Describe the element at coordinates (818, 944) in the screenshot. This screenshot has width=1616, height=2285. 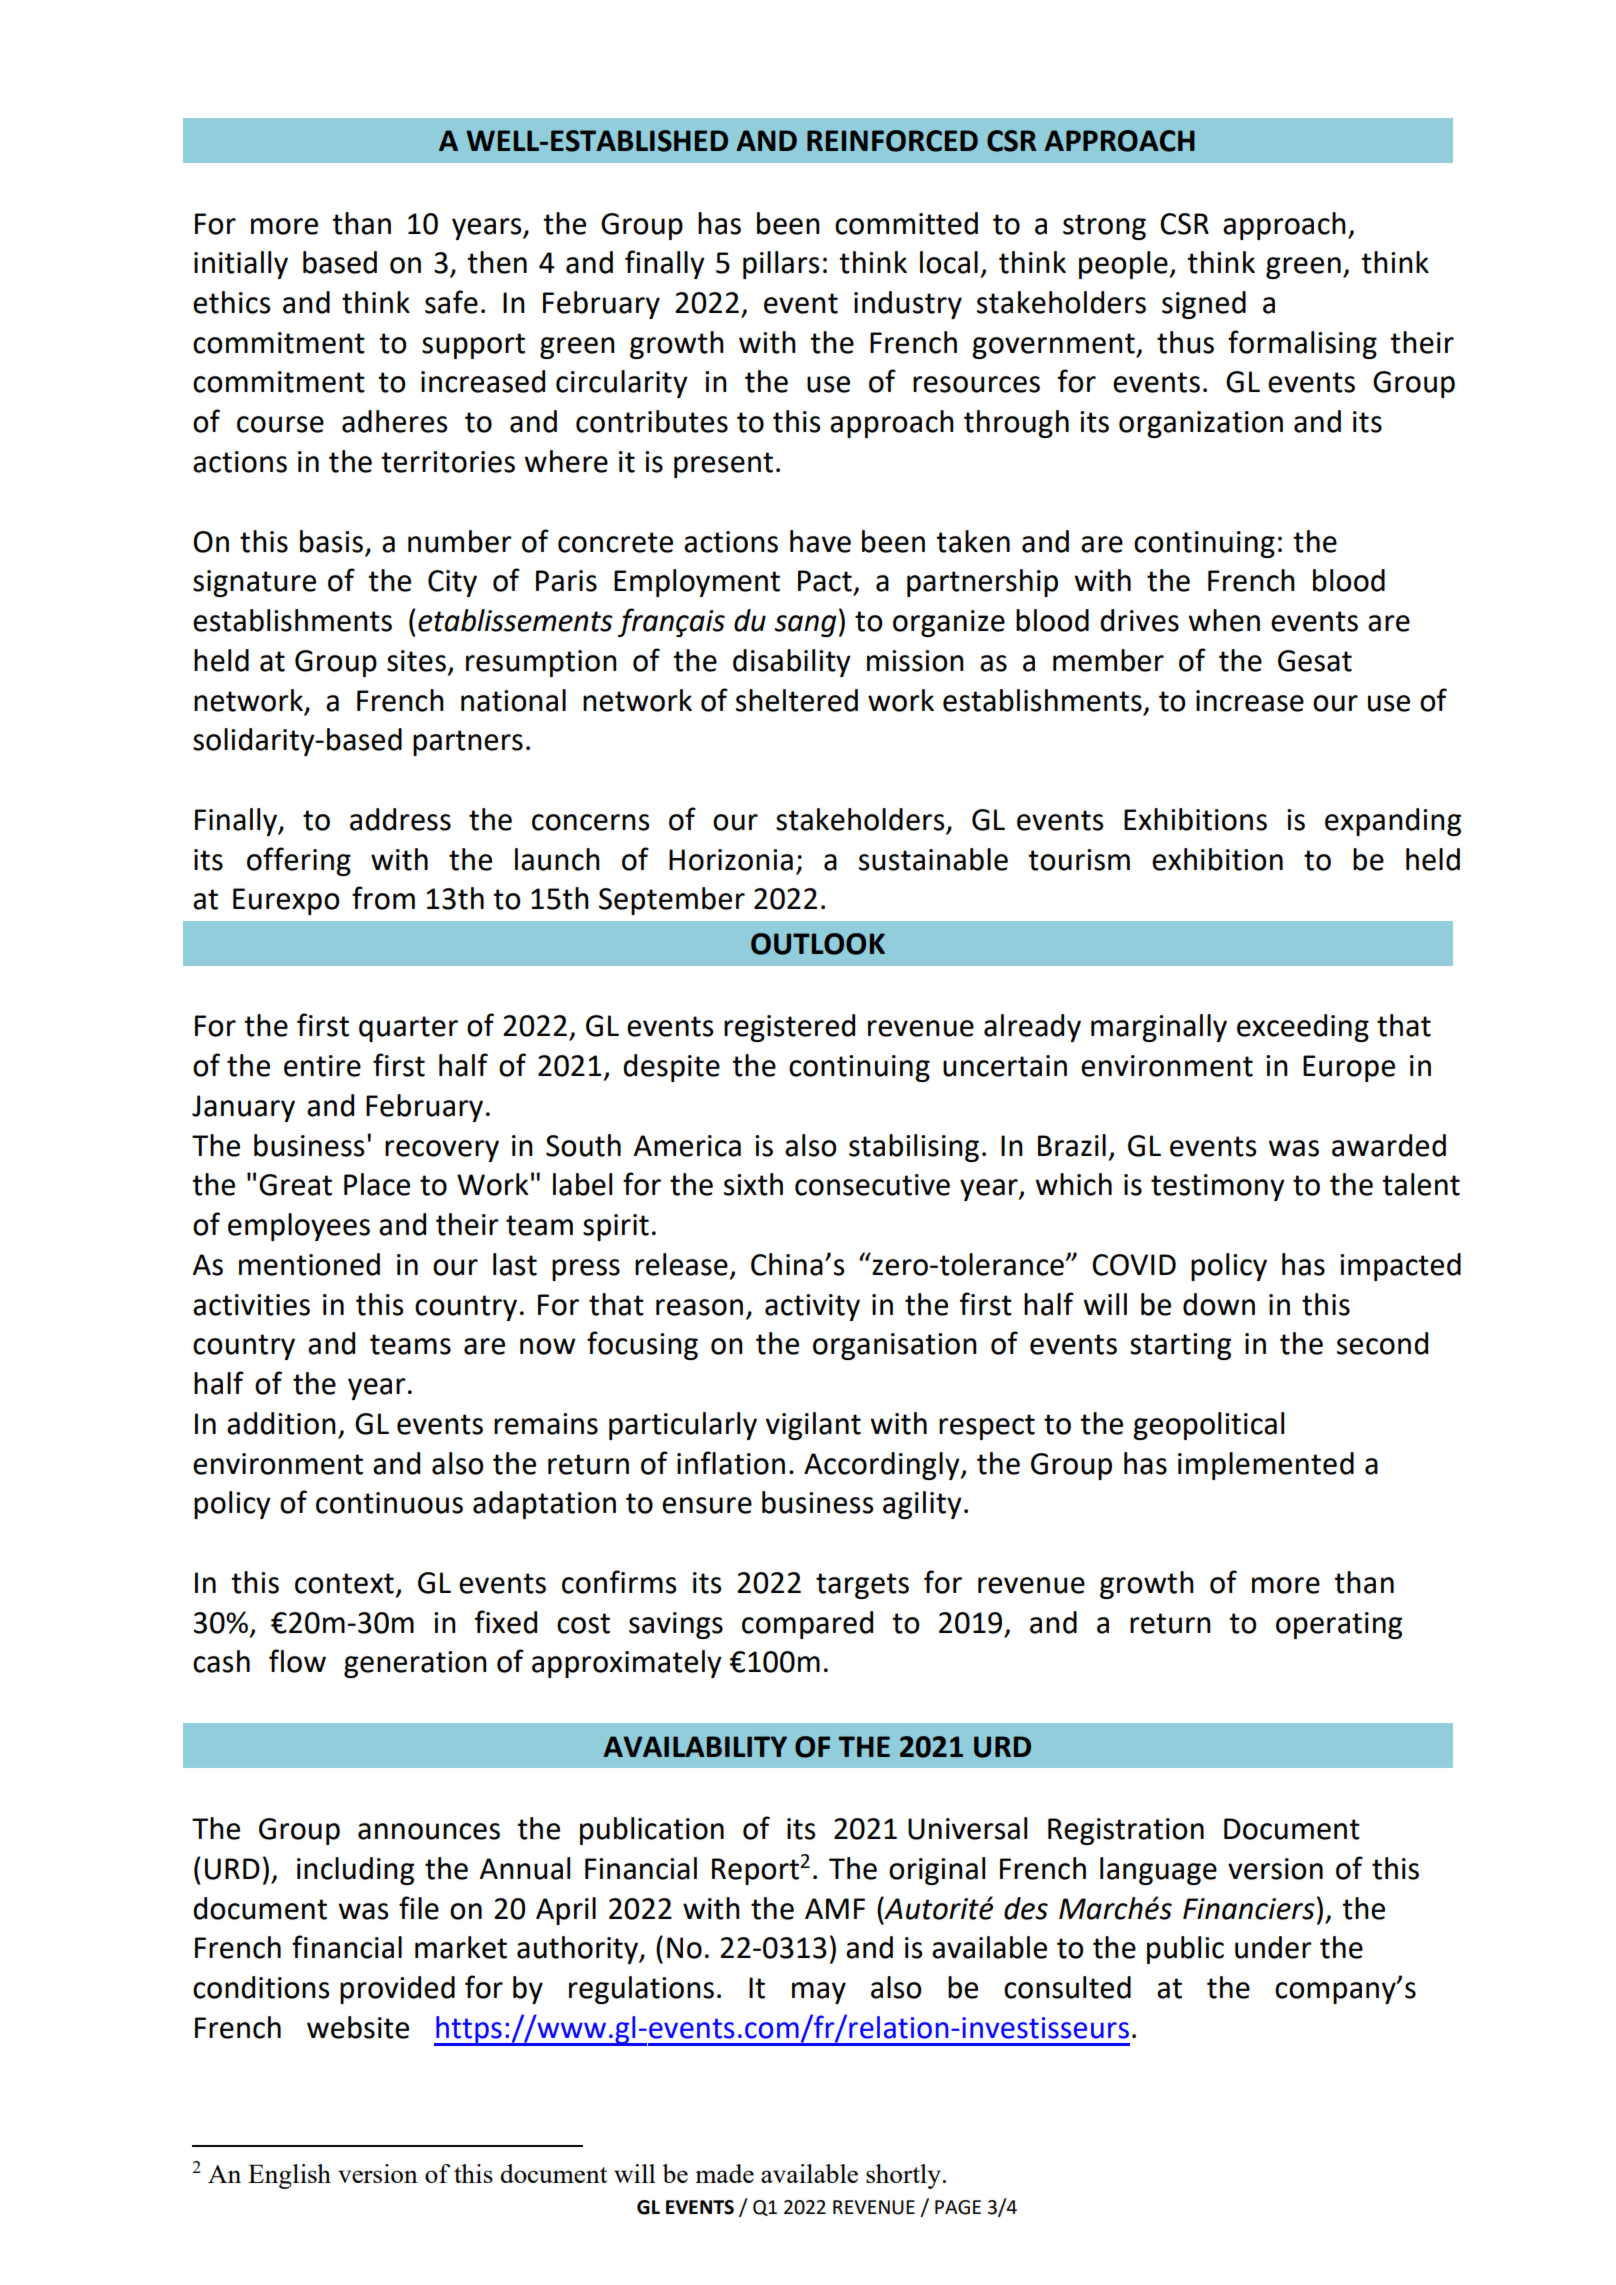
I see `OUTLOOK` at that location.
